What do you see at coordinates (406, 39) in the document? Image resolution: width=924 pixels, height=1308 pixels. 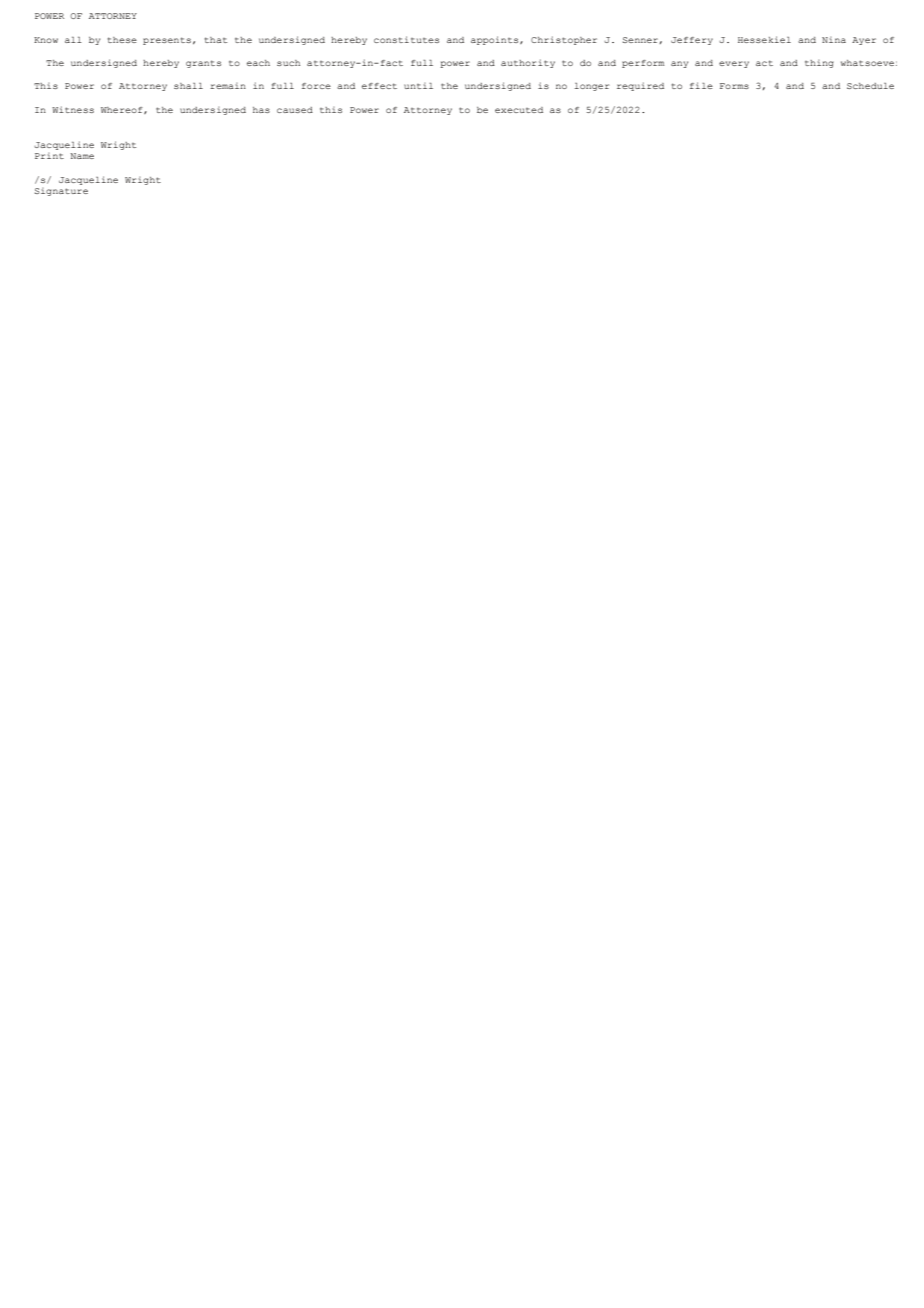 I see `constitutes` at bounding box center [406, 39].
